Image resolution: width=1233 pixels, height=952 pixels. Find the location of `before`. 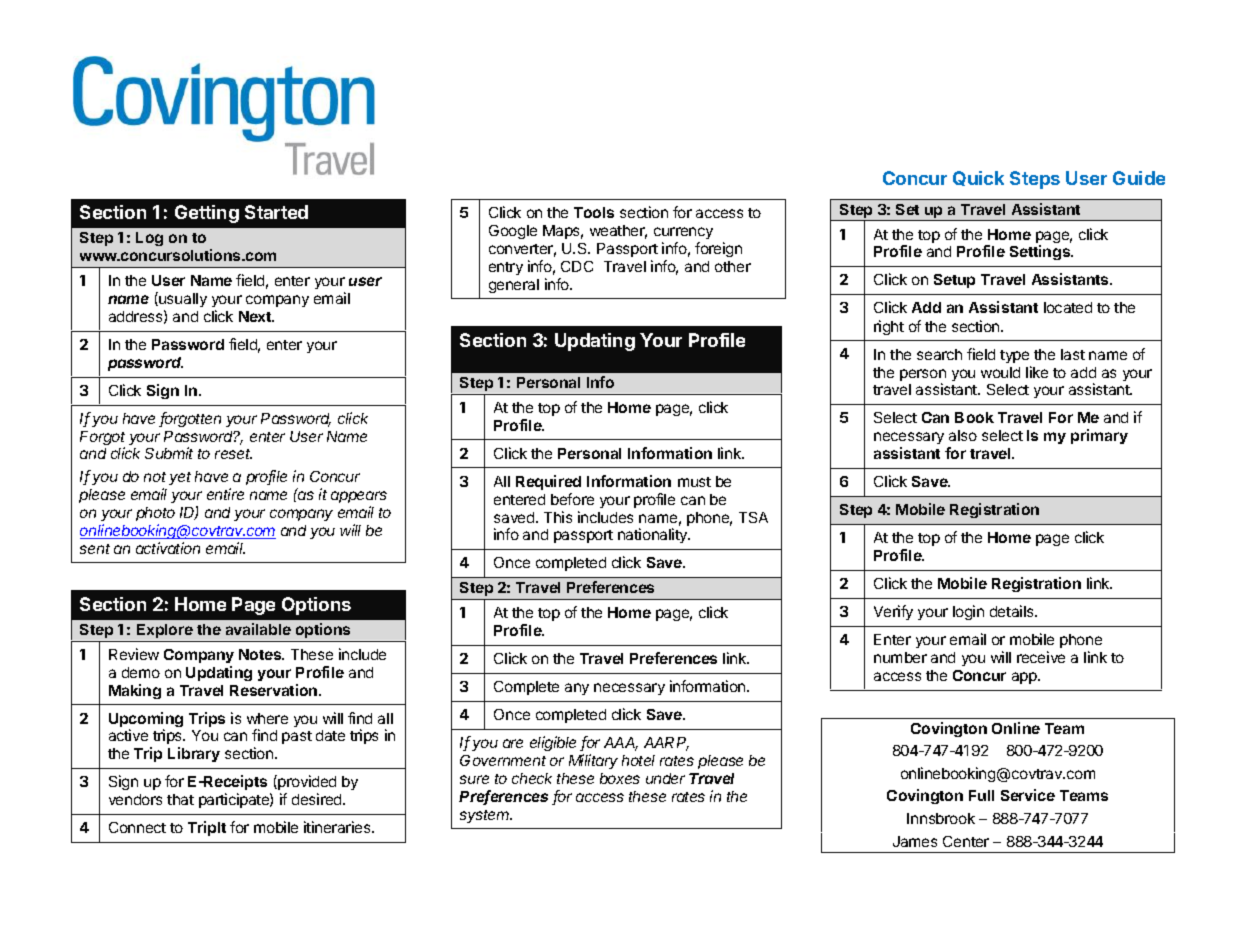

before is located at coordinates (572, 499).
